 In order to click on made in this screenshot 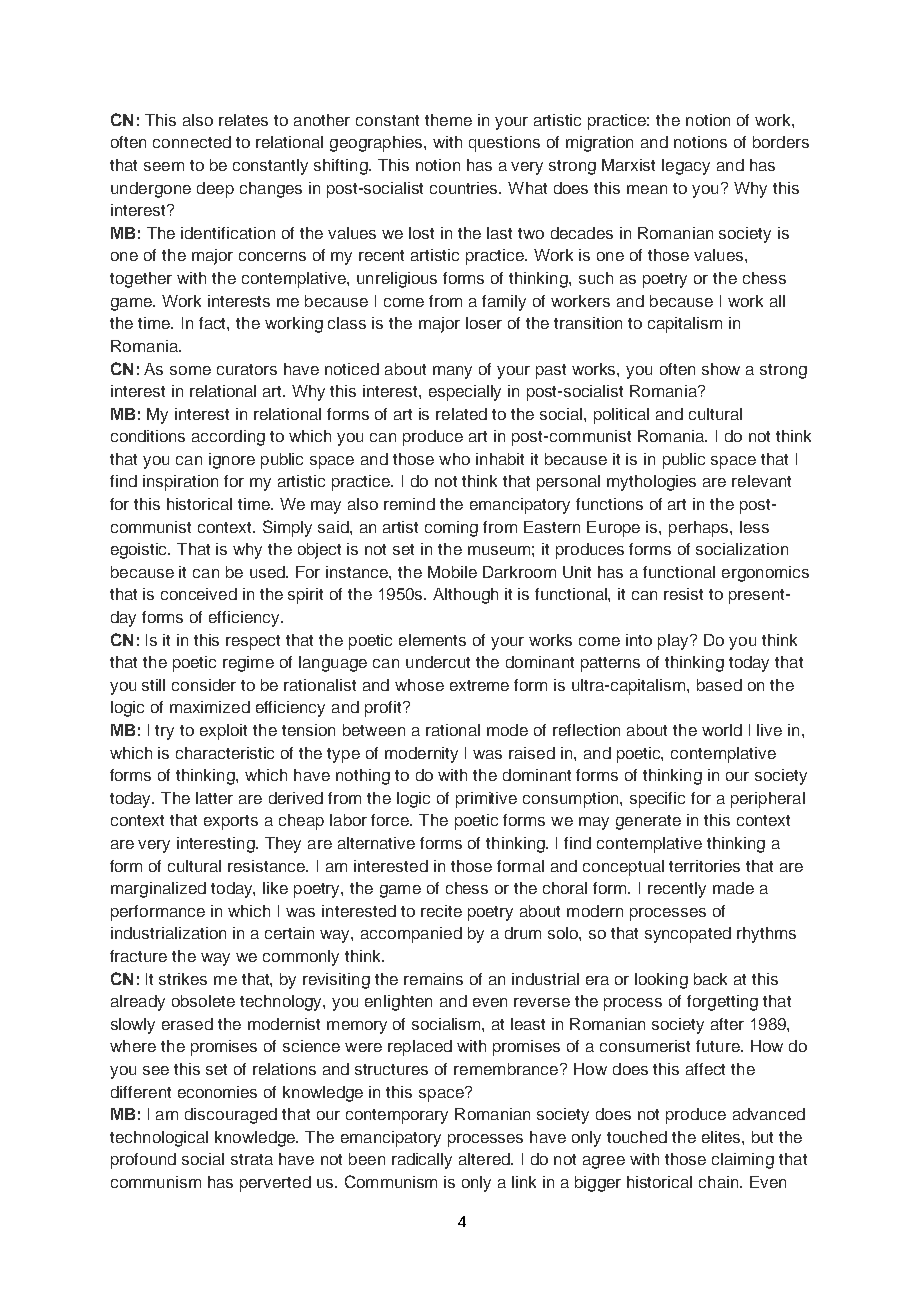, I will do `click(733, 888)`.
